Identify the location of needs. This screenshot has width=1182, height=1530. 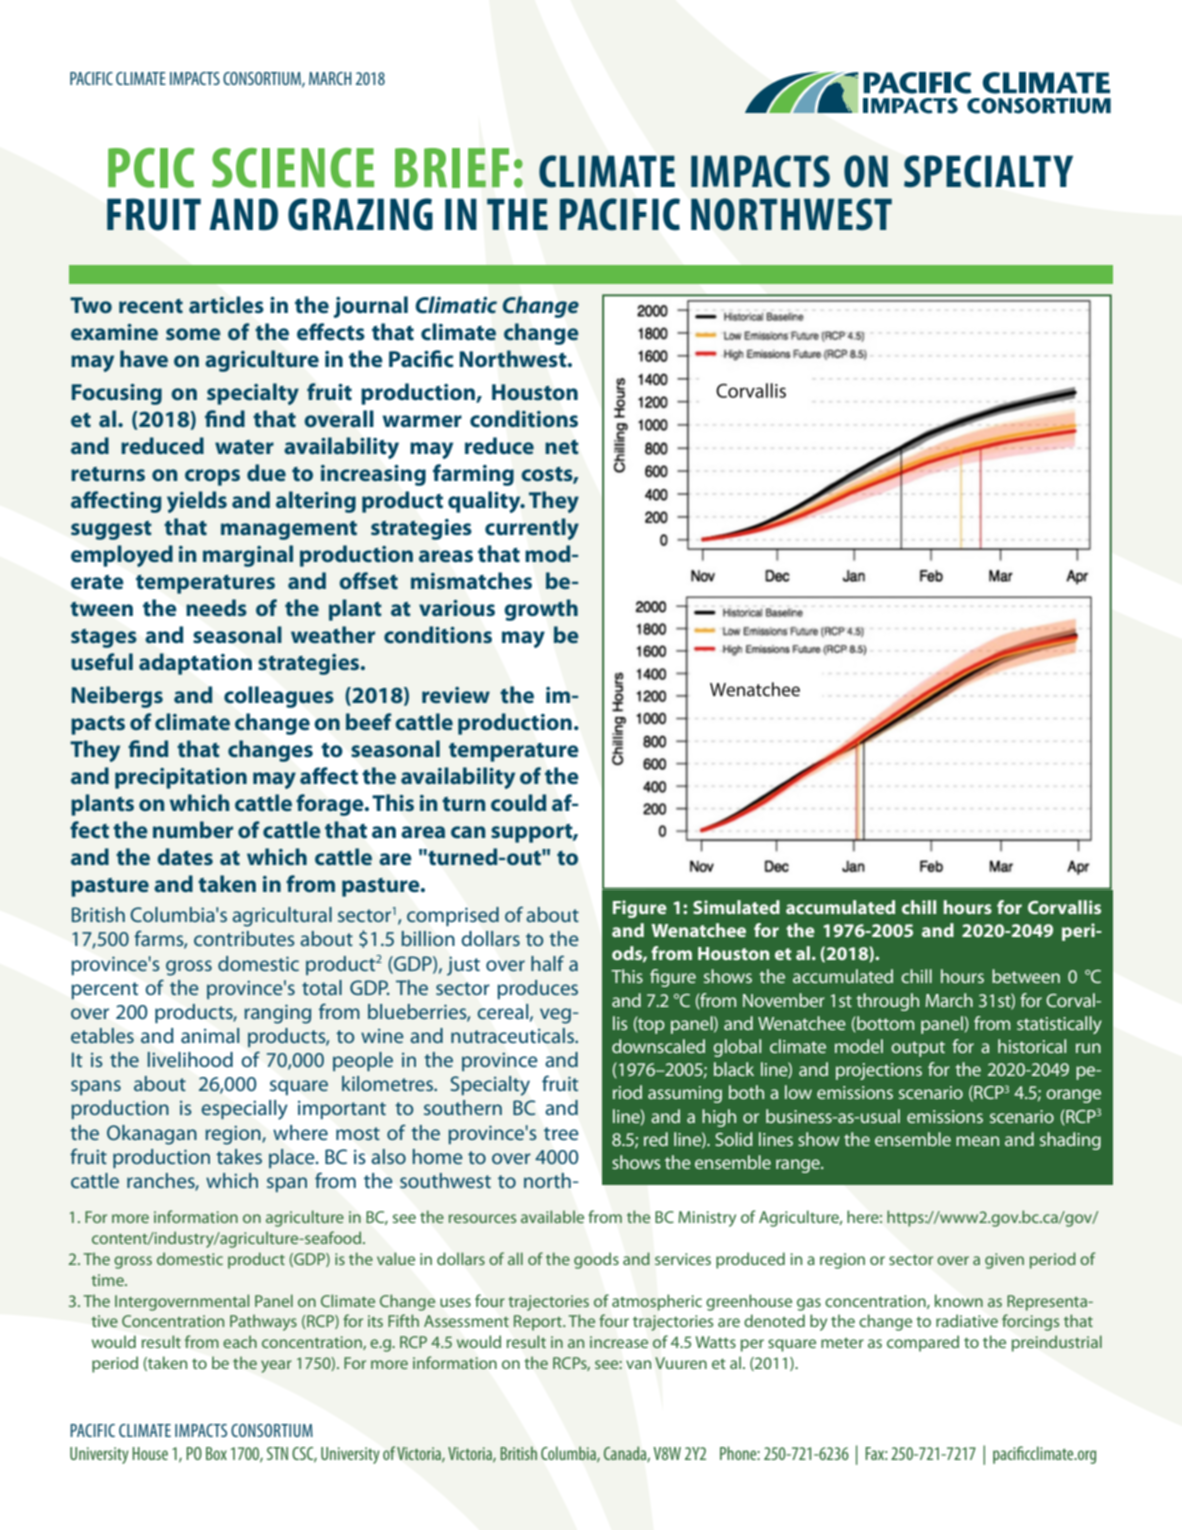
(216, 607).
